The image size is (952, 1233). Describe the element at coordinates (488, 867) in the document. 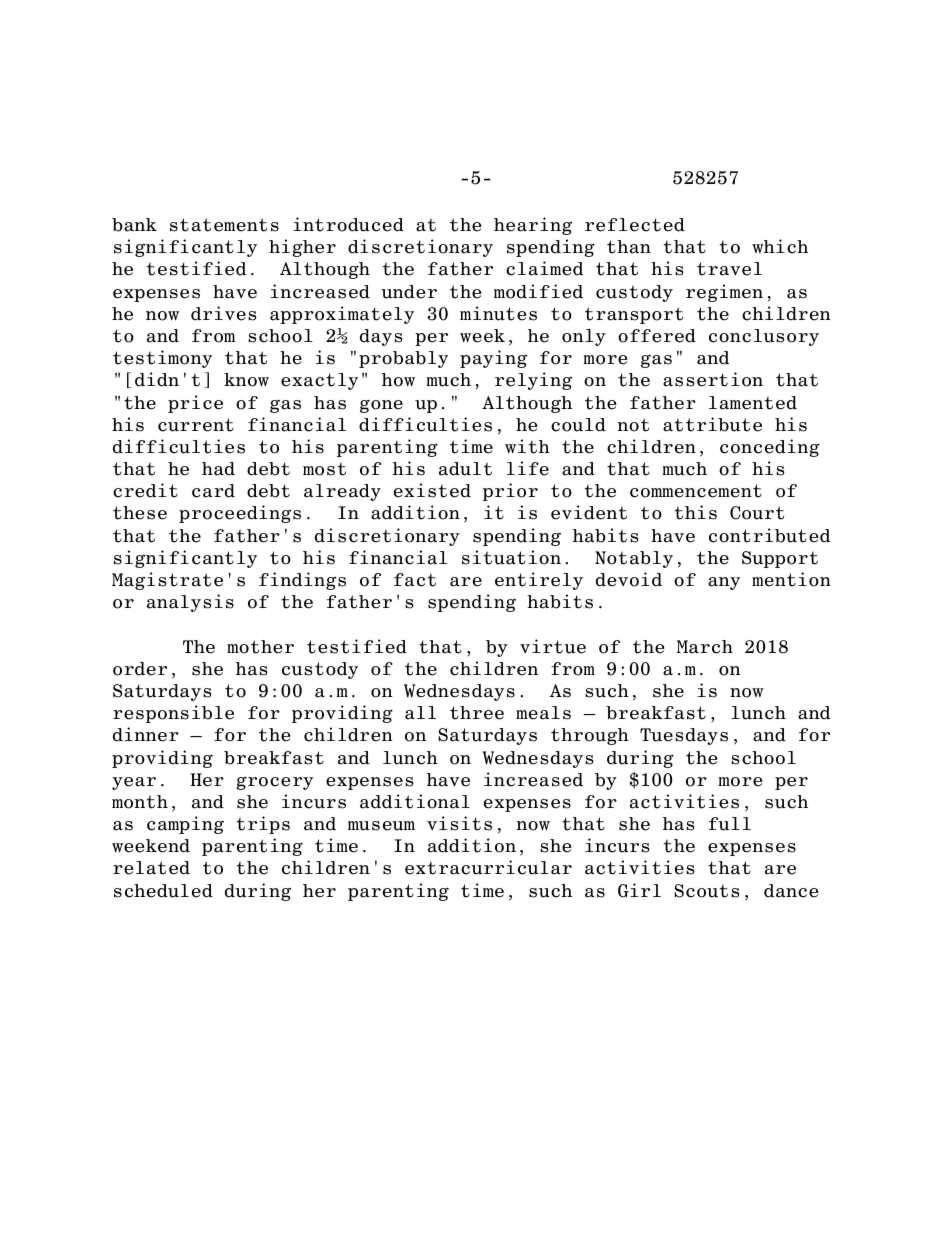

I see `extracurricular` at that location.
